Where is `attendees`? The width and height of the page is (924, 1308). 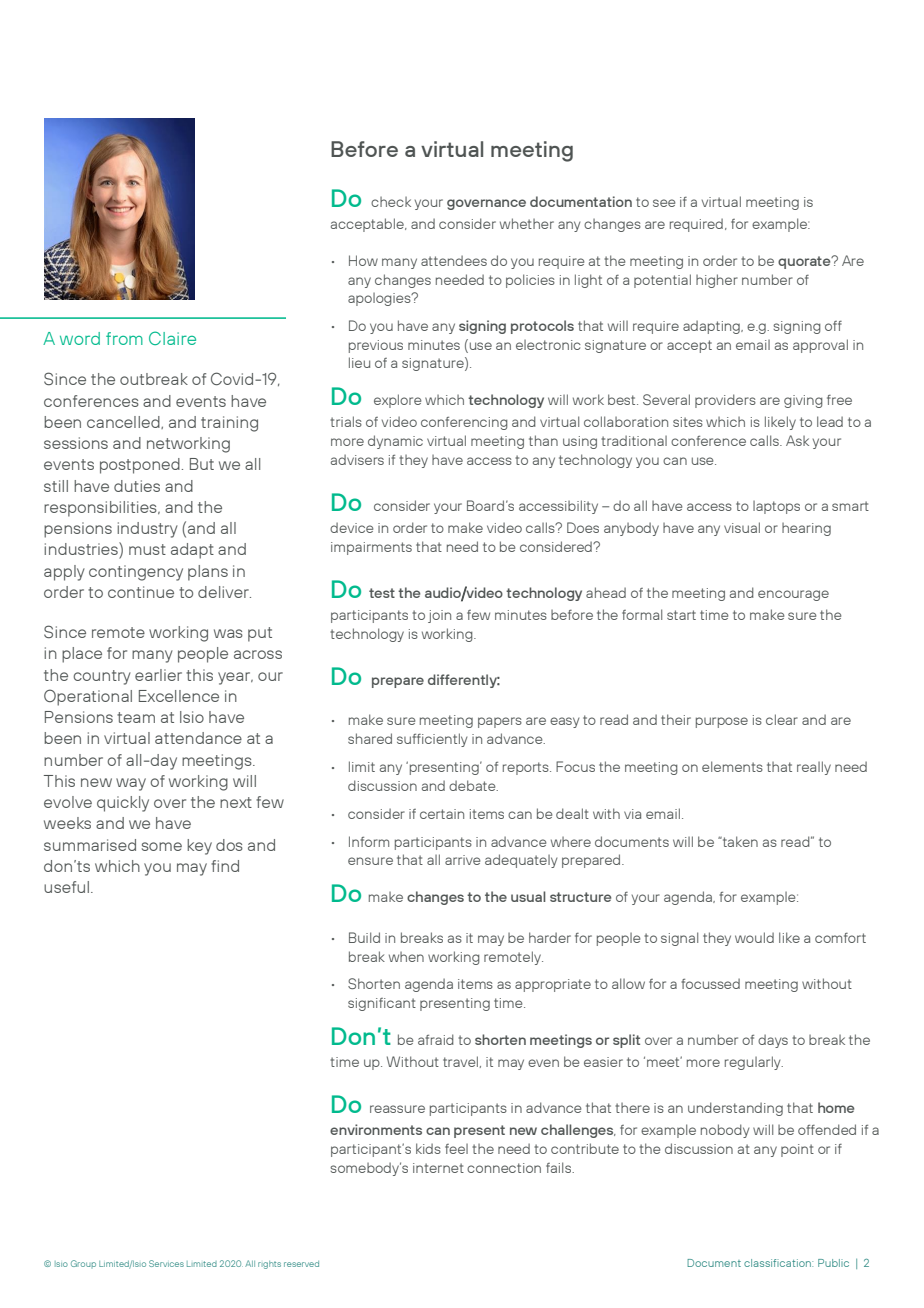 attendees is located at coordinates (454, 260).
